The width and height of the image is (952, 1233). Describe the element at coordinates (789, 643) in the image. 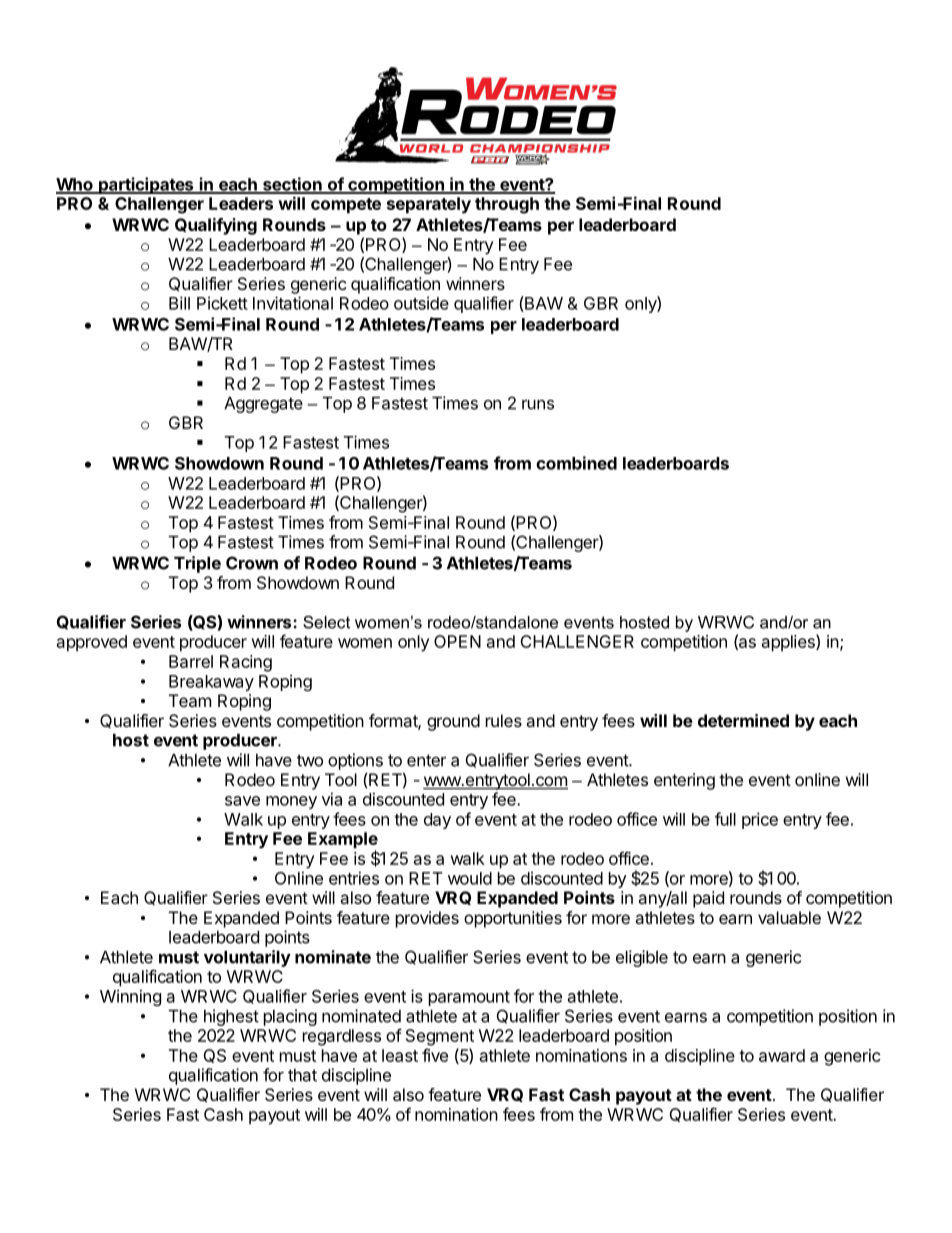

I see `applies` at that location.
